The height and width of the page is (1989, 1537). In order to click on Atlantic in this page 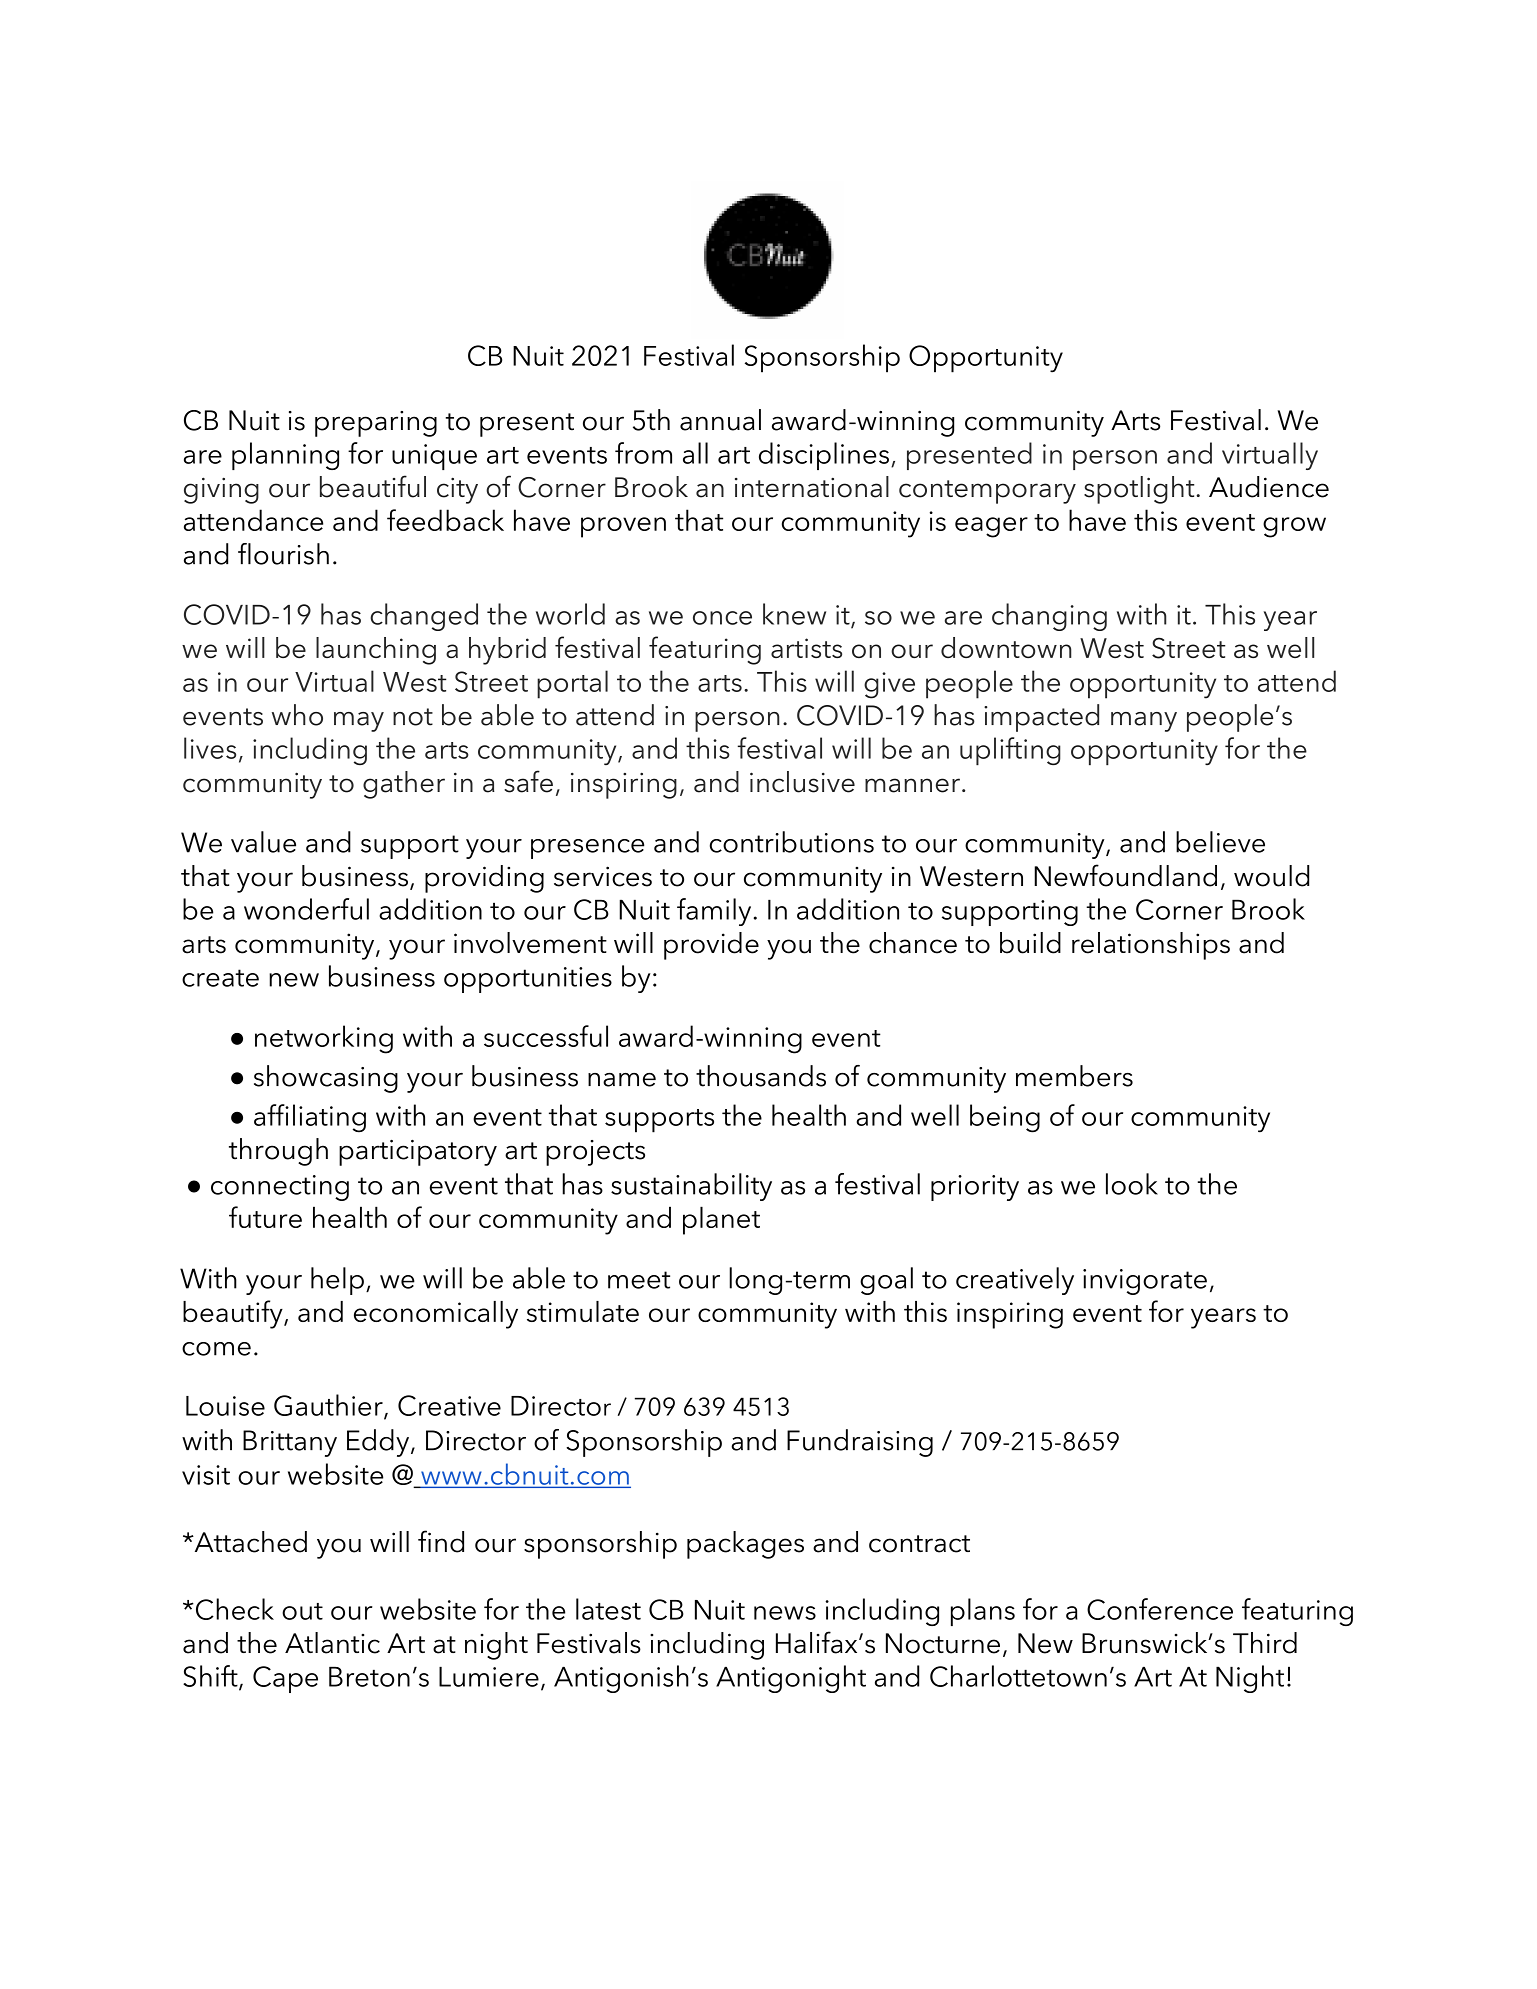, I will do `click(332, 1643)`.
